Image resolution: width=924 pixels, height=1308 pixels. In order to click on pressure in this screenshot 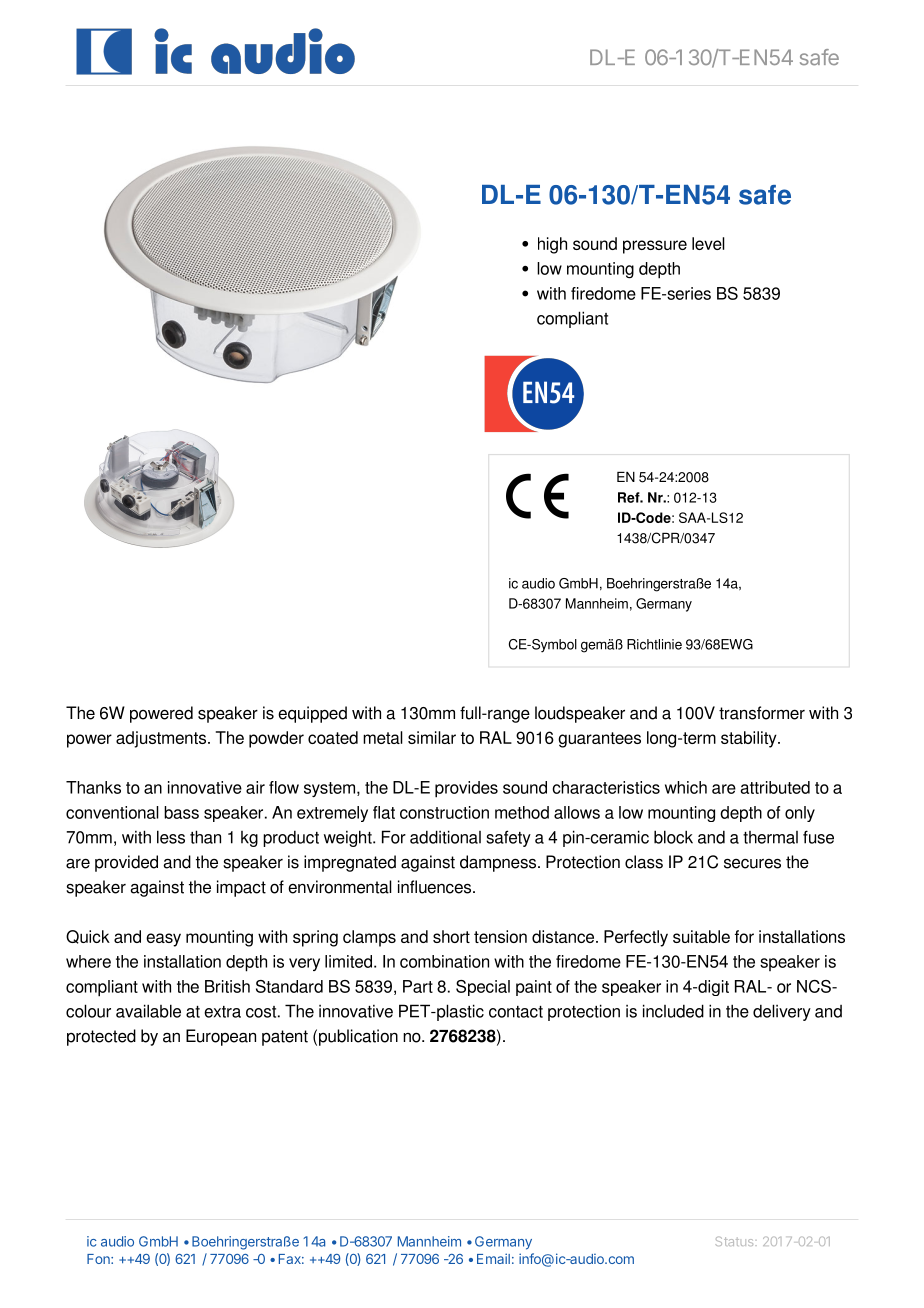, I will do `click(655, 247)`.
